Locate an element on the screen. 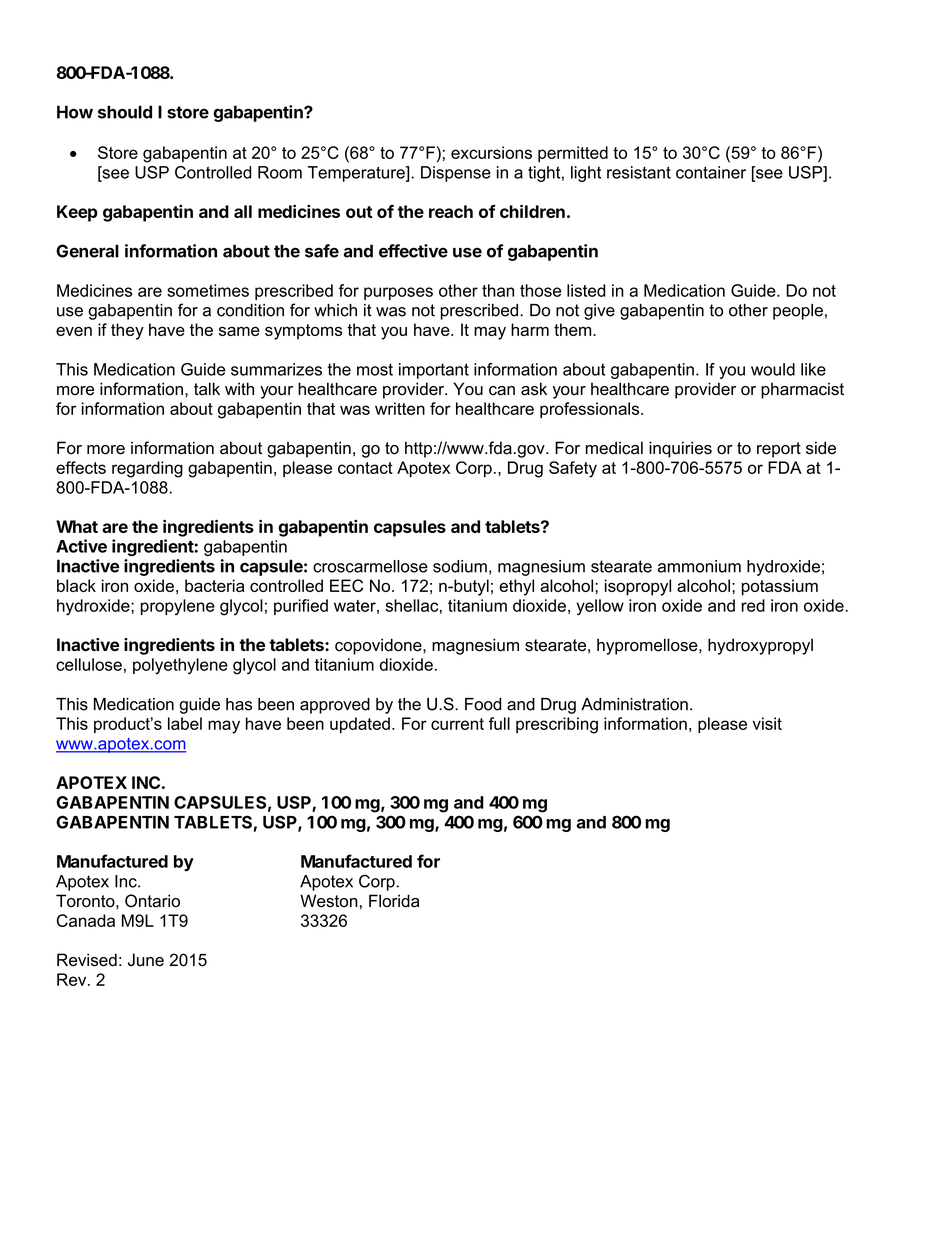 This screenshot has height=1233, width=952. ammonium is located at coordinates (699, 566).
